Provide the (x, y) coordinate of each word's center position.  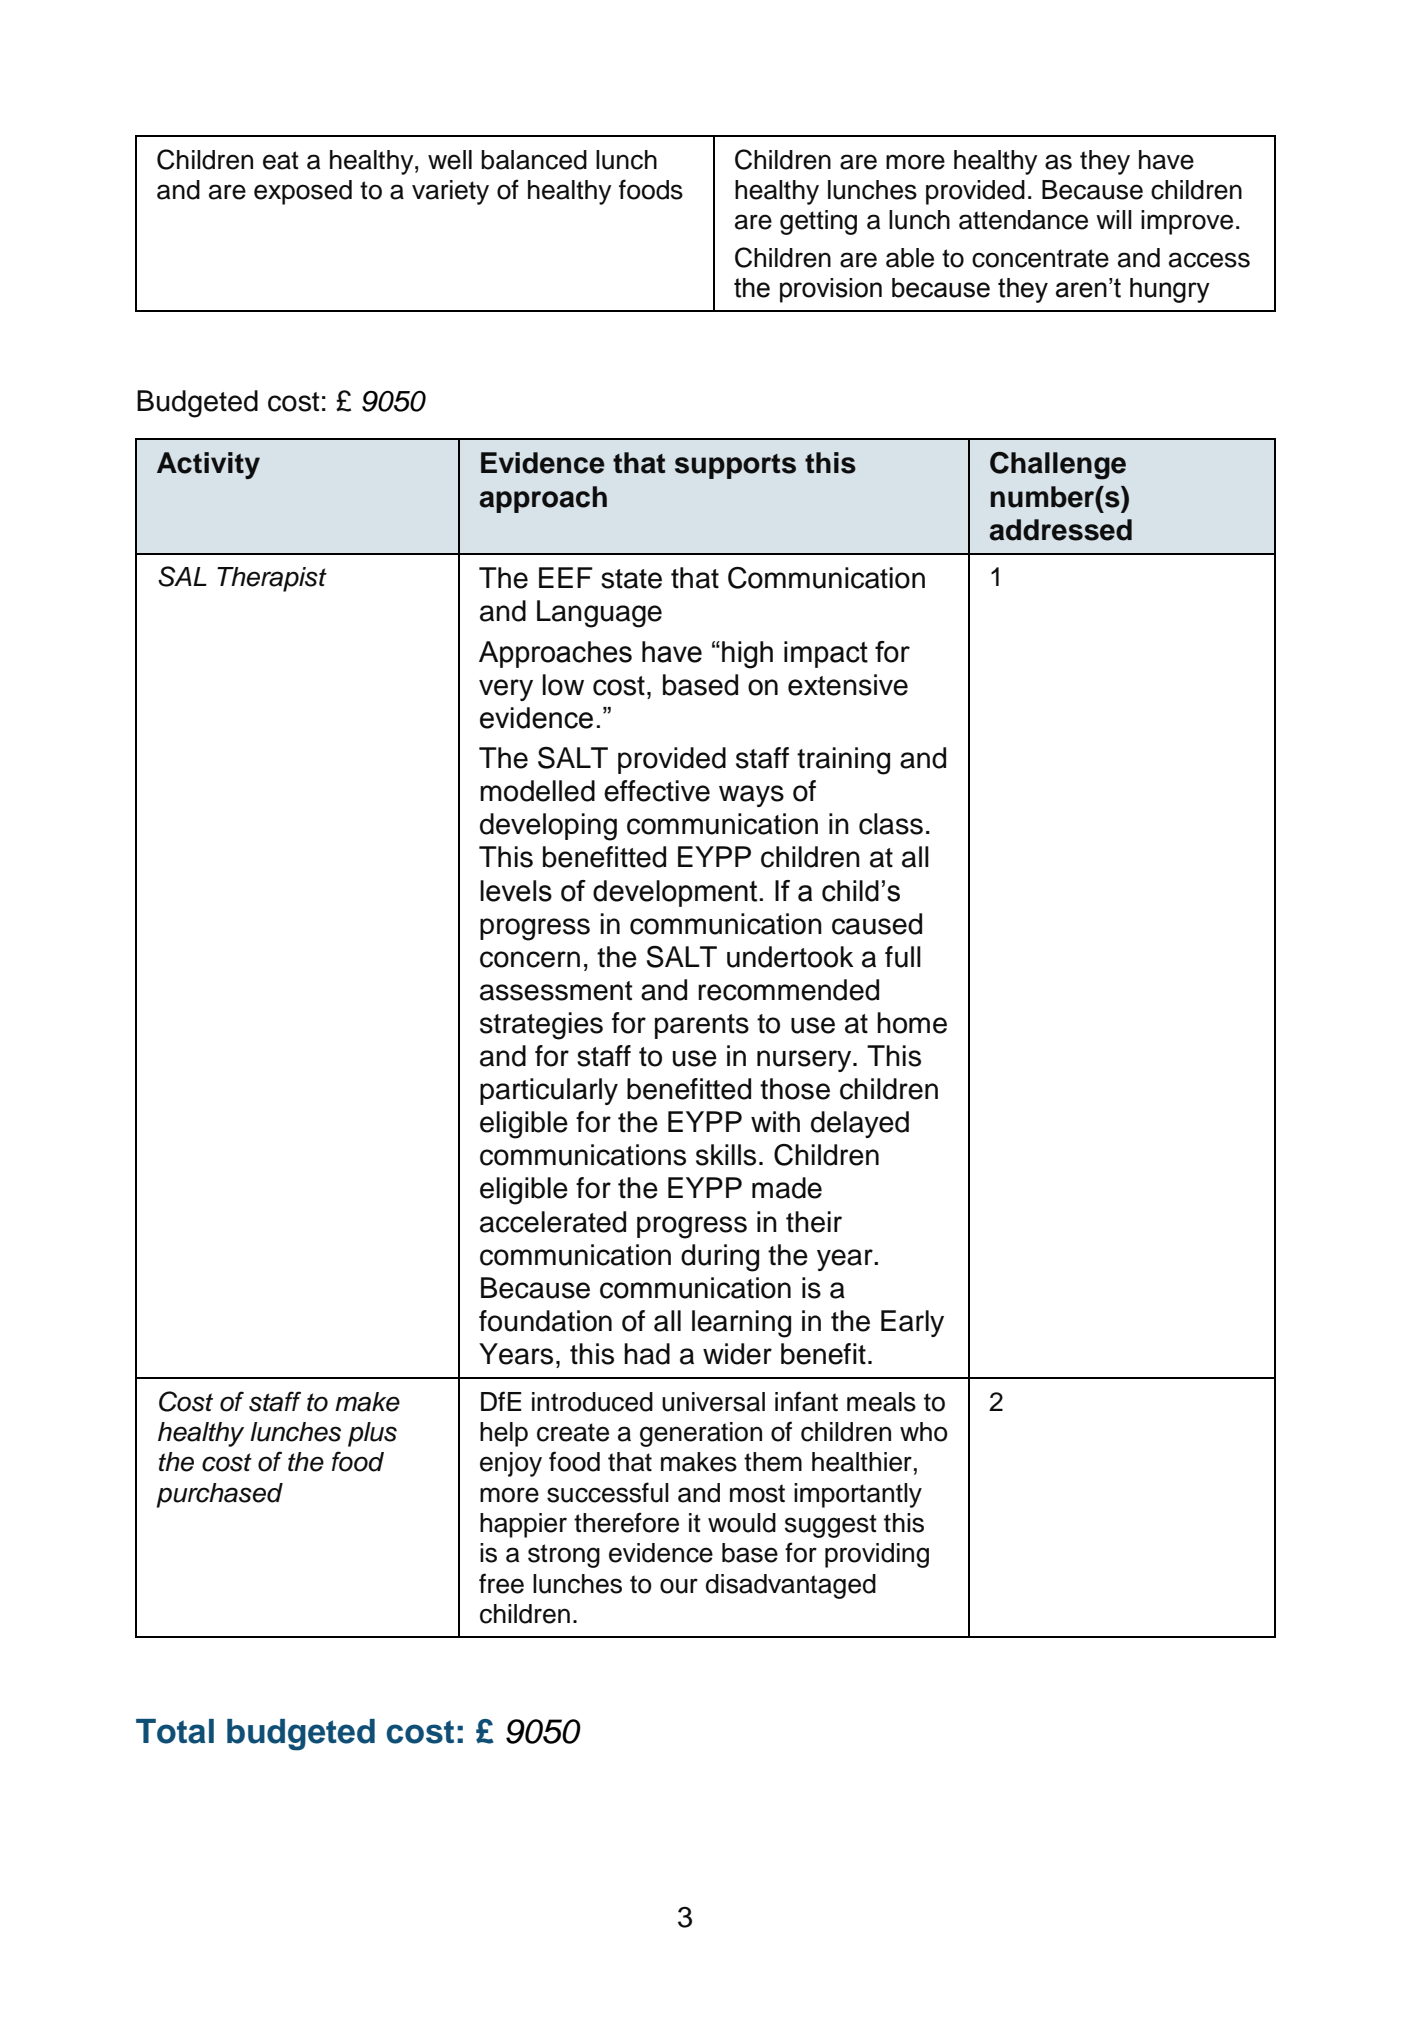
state (631, 579)
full (903, 957)
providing (877, 1555)
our (679, 1586)
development (675, 893)
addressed (1061, 530)
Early (912, 1323)
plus (372, 1434)
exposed (303, 192)
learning (741, 1324)
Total (175, 1731)
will (1114, 219)
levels (516, 891)
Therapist (272, 579)
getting (818, 222)
